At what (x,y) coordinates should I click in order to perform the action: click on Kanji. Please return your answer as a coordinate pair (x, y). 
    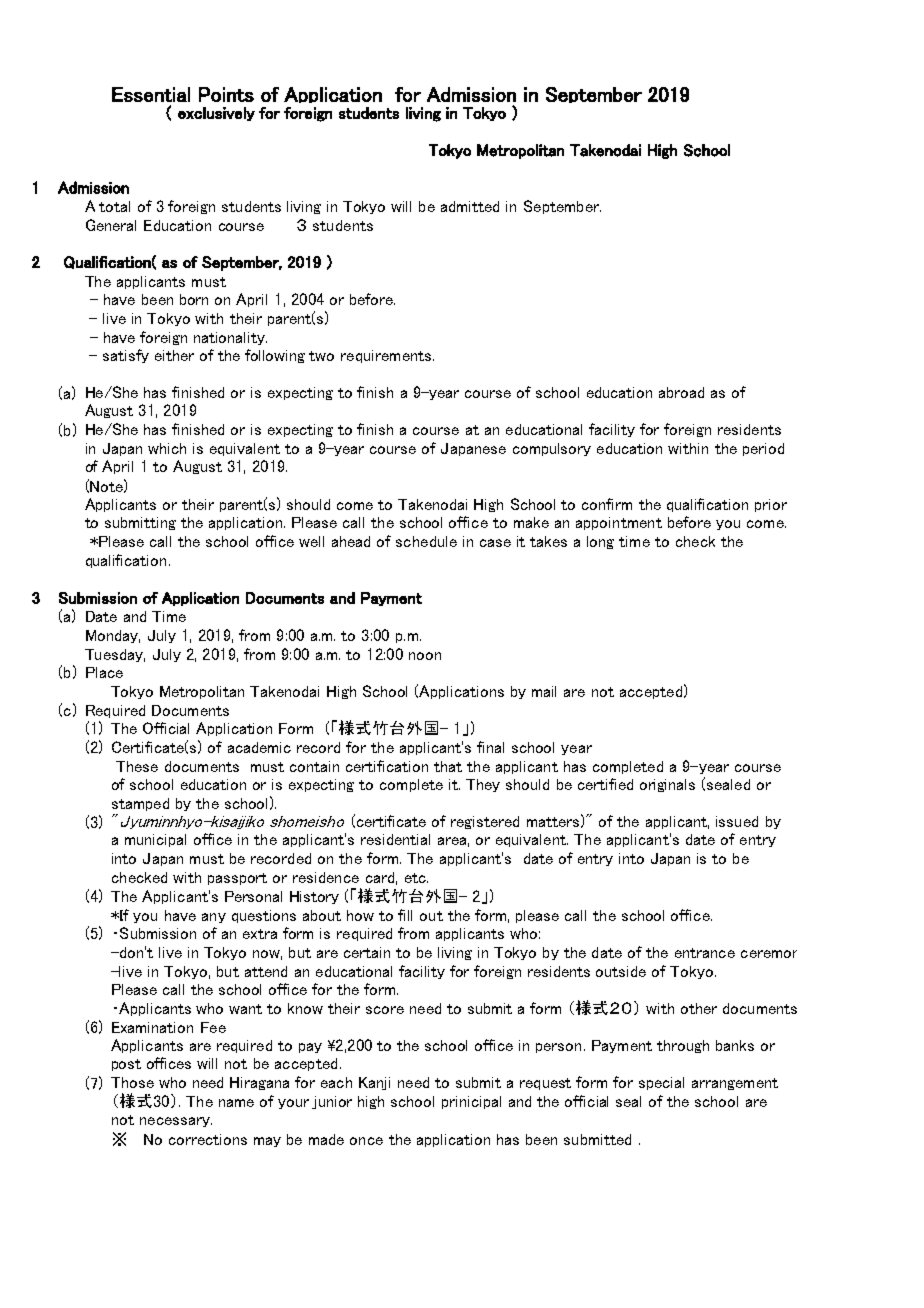
    Looking at the image, I should click on (374, 1083).
